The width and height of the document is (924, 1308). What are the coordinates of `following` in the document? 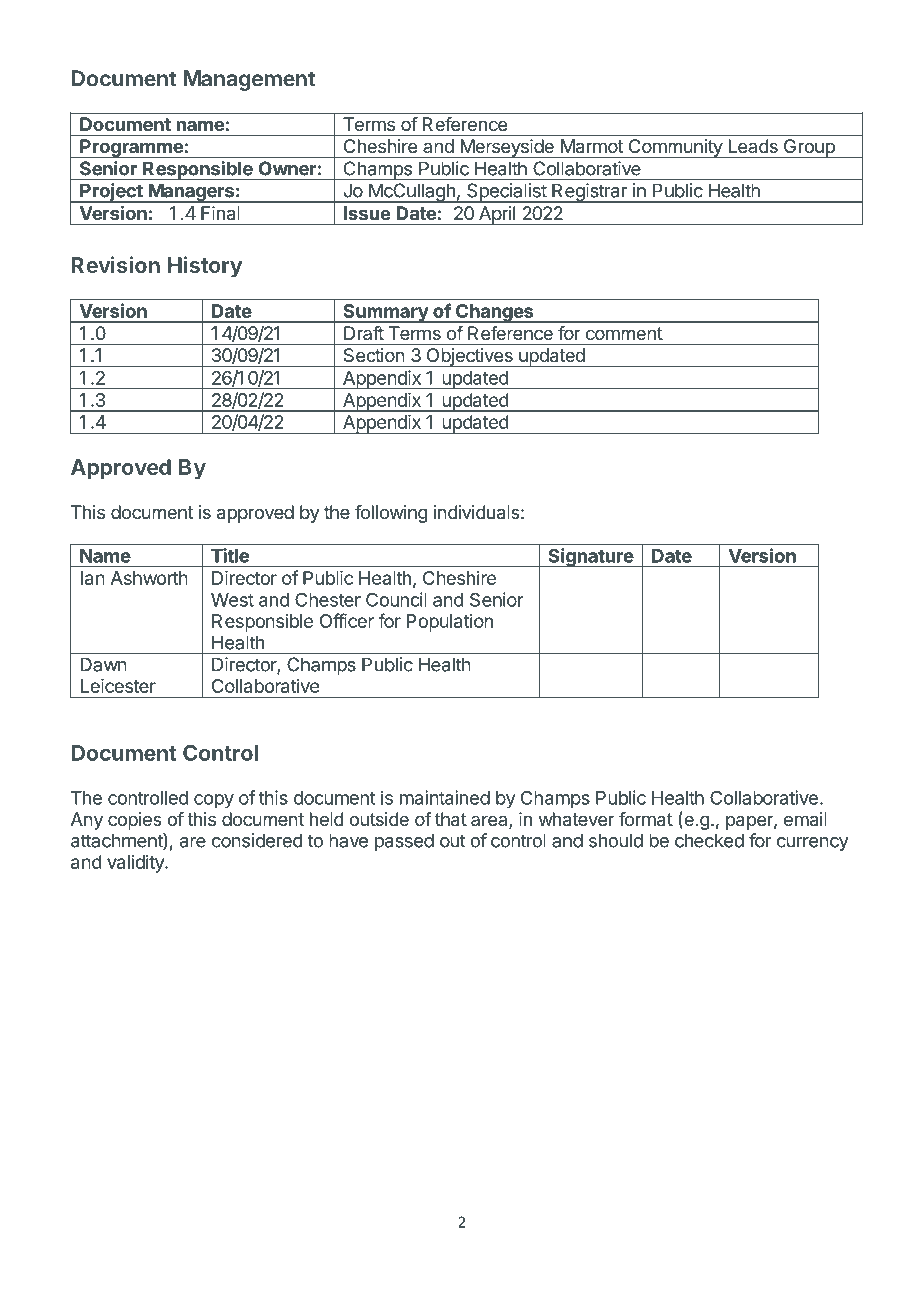 It's located at (391, 514).
